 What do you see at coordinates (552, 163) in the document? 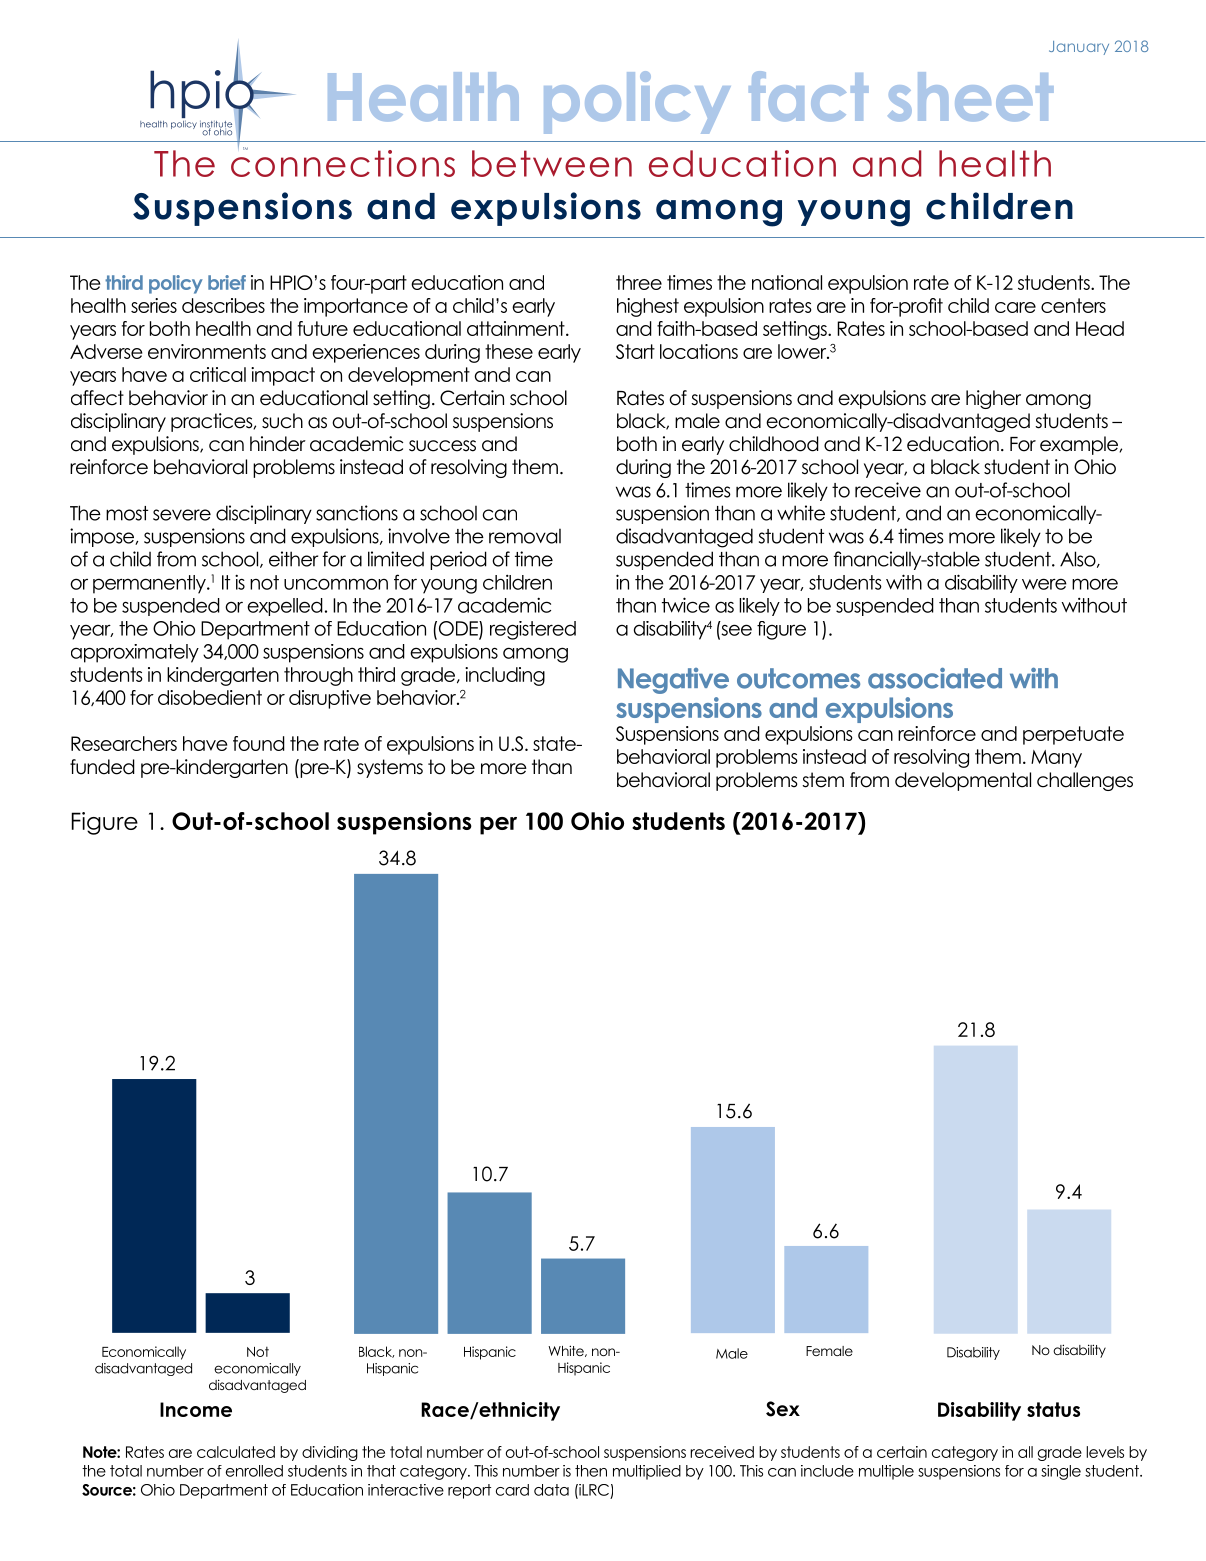
I see `between` at bounding box center [552, 163].
